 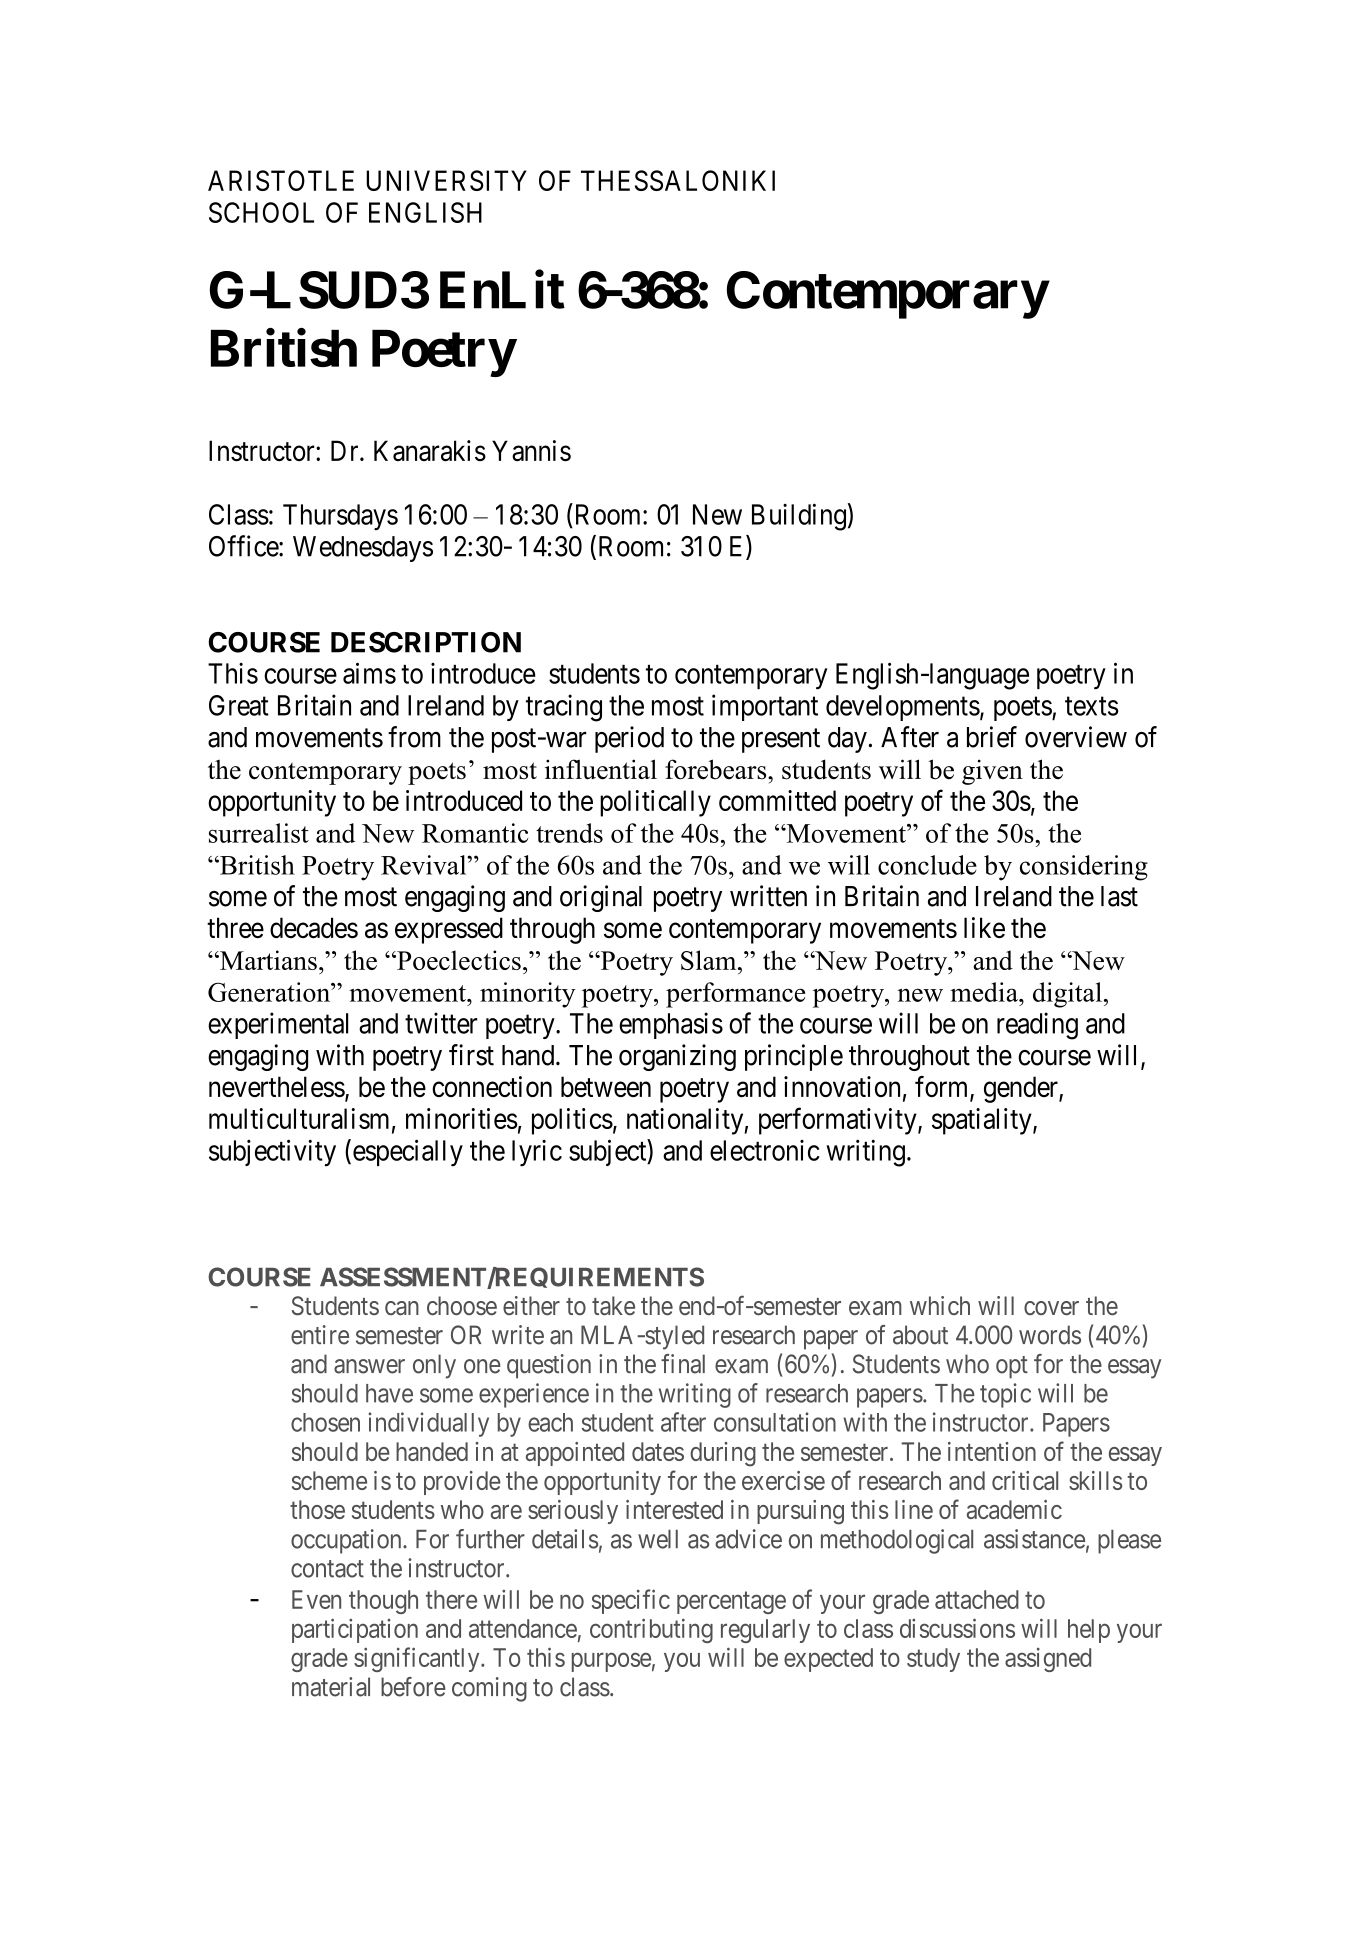 What do you see at coordinates (799, 517) in the image?
I see `Building` at bounding box center [799, 517].
